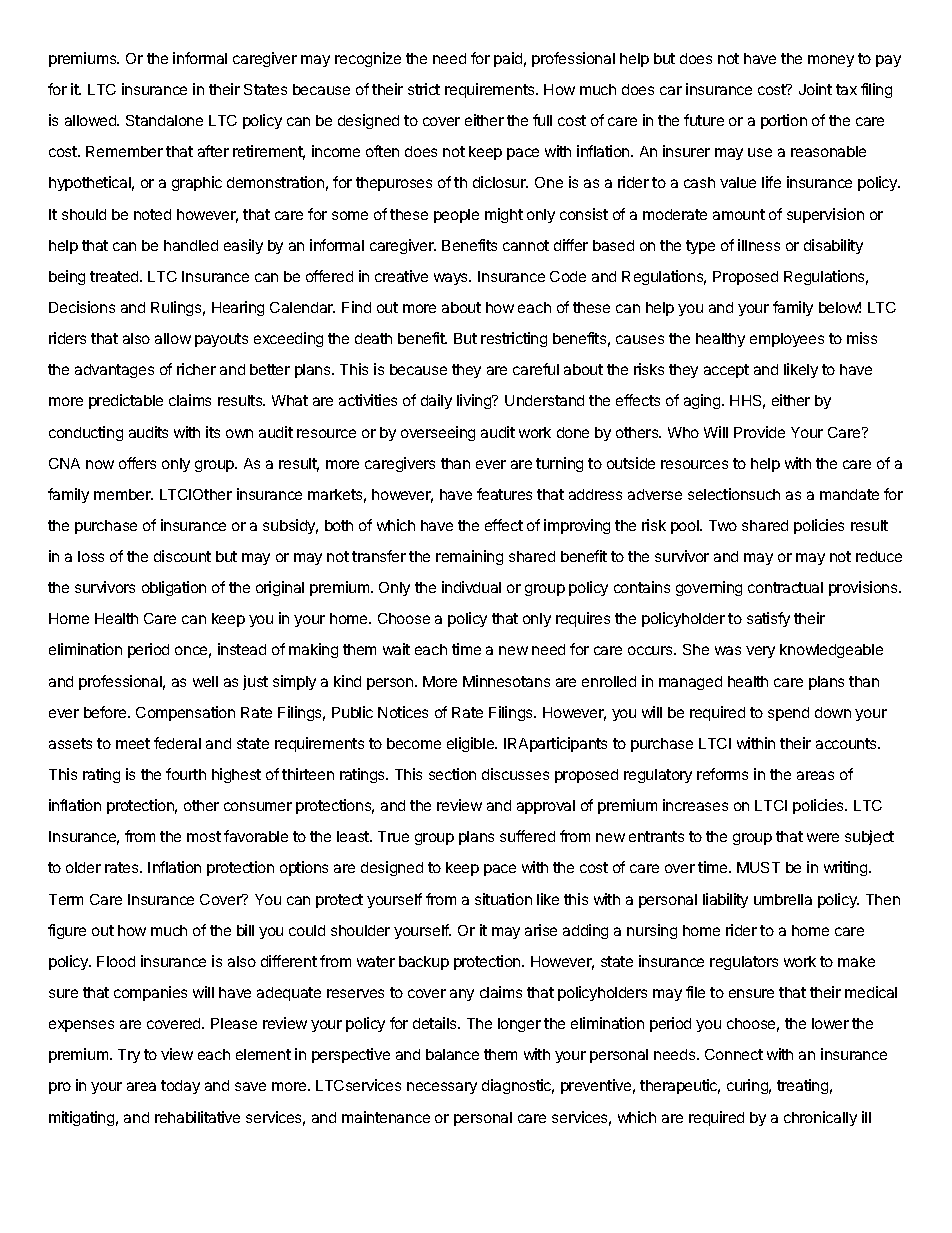 This screenshot has width=952, height=1233. What do you see at coordinates (164, 120) in the screenshot?
I see `Standalone` at bounding box center [164, 120].
